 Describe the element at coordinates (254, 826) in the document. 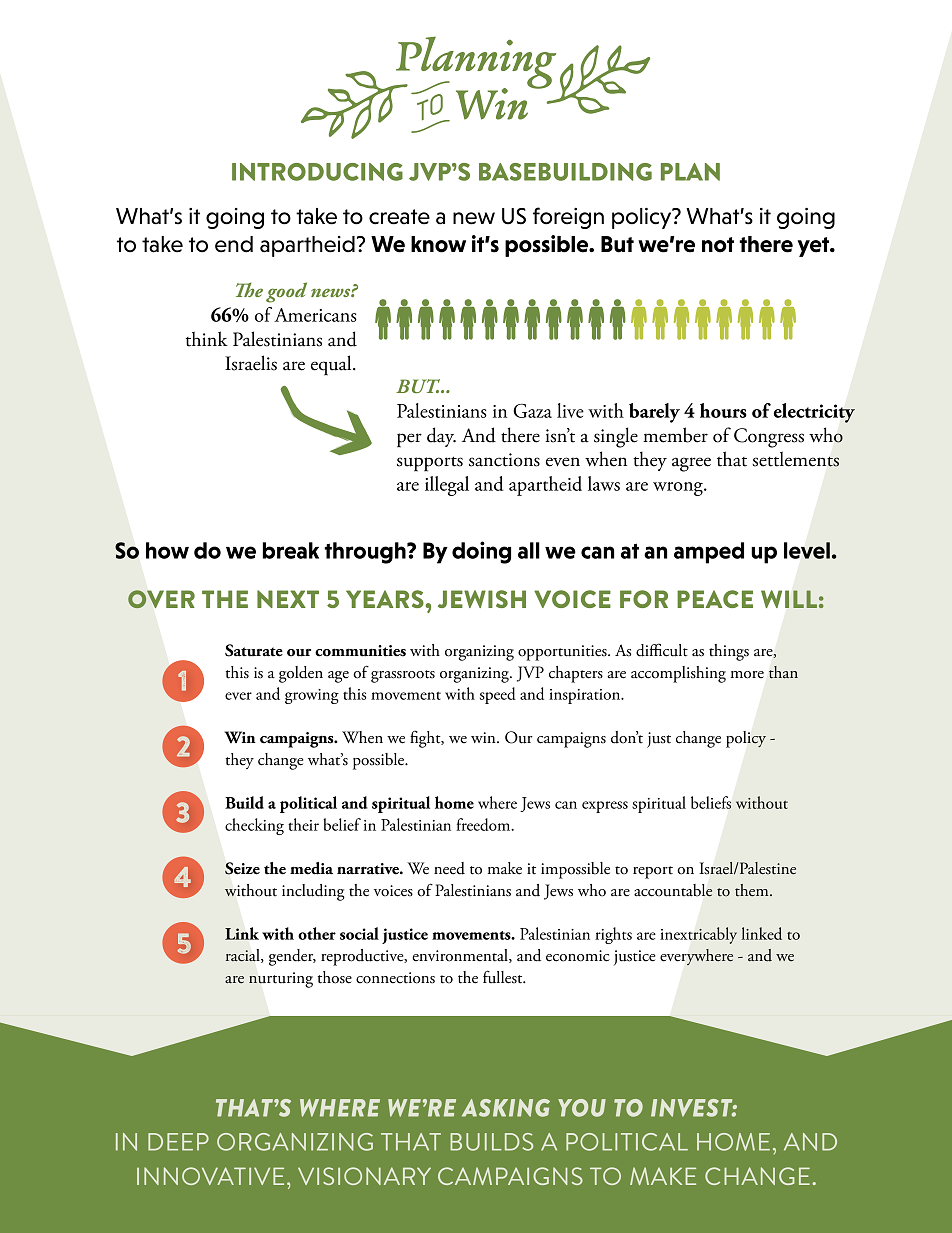

I see `checking` at that location.
